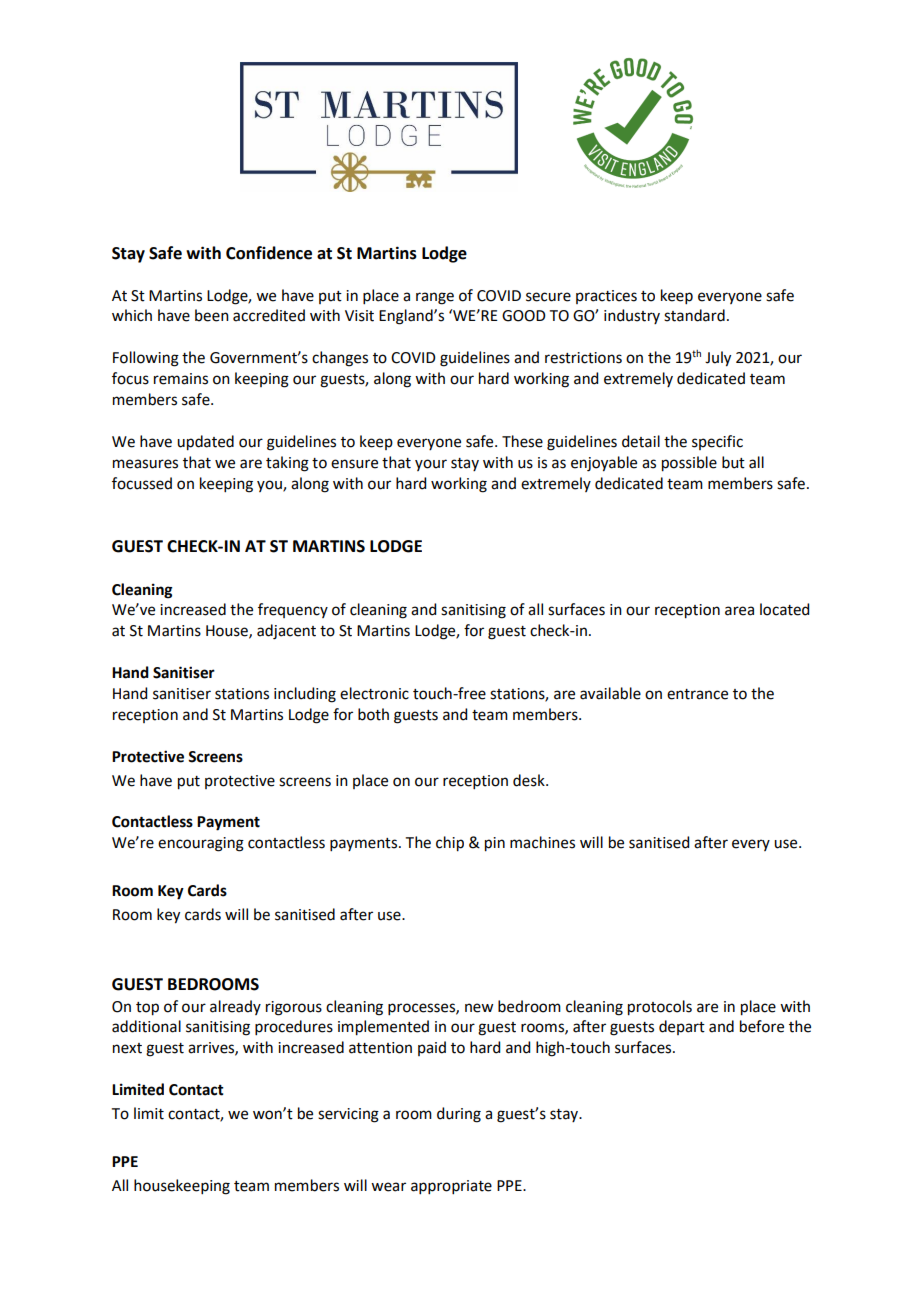 This page has width=924, height=1308. What do you see at coordinates (435, 298) in the page?
I see `range` at bounding box center [435, 298].
